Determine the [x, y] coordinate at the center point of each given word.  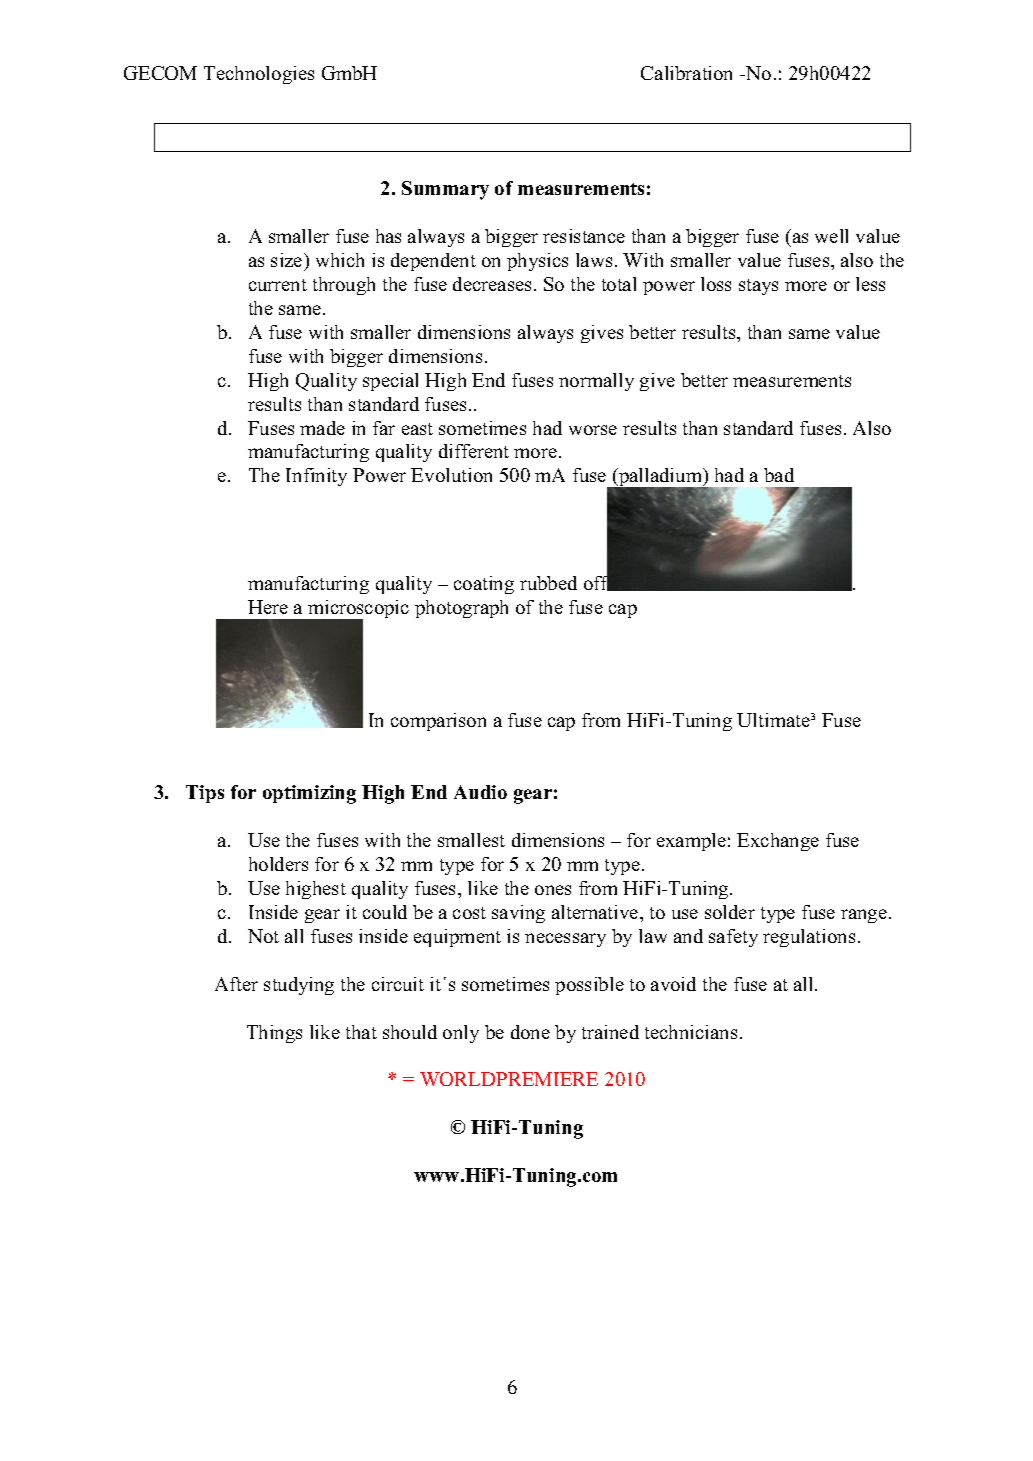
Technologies [259, 75]
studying [299, 986]
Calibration [686, 73]
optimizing [309, 794]
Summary [445, 190]
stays [758, 287]
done [530, 1032]
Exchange [778, 842]
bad [779, 475]
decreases [492, 284]
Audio [480, 792]
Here [268, 607]
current [278, 285]
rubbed [548, 583]
